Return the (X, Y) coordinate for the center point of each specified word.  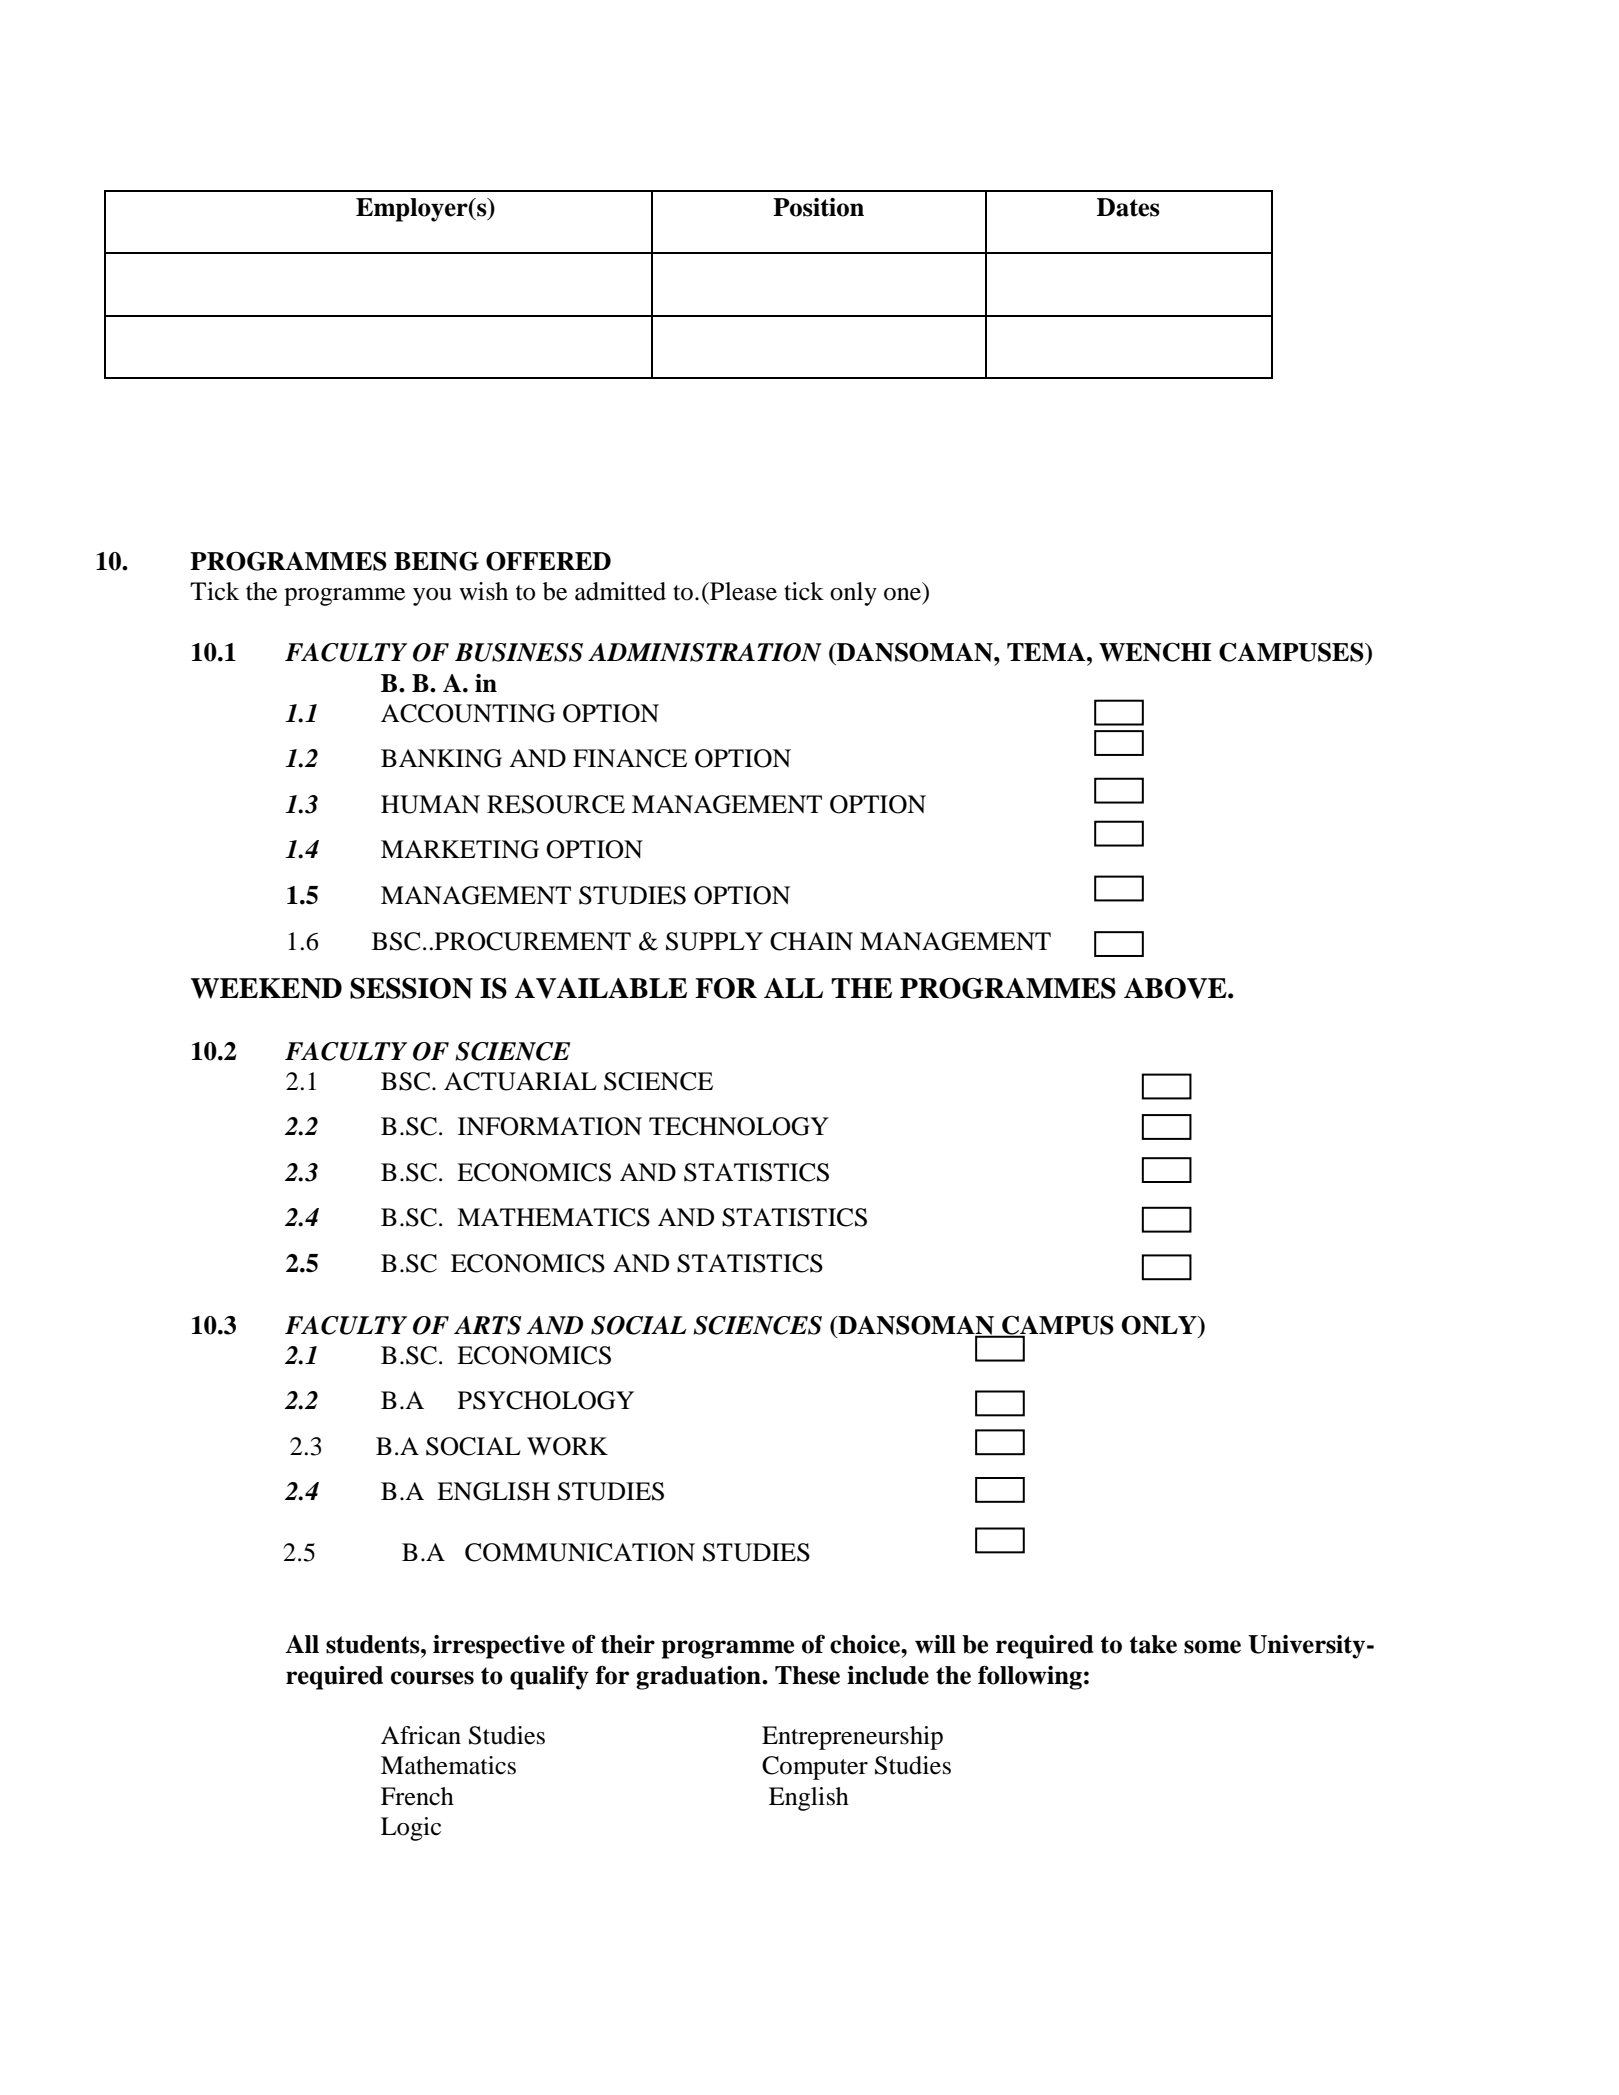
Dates (1128, 207)
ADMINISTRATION (705, 652)
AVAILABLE (601, 988)
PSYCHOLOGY (546, 1400)
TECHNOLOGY (739, 1126)
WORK (567, 1446)
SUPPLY (714, 941)
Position (818, 207)
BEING (436, 561)
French (417, 1796)
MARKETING (460, 849)
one (902, 594)
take (1153, 1644)
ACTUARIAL (520, 1081)
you (432, 597)
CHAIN (811, 941)
